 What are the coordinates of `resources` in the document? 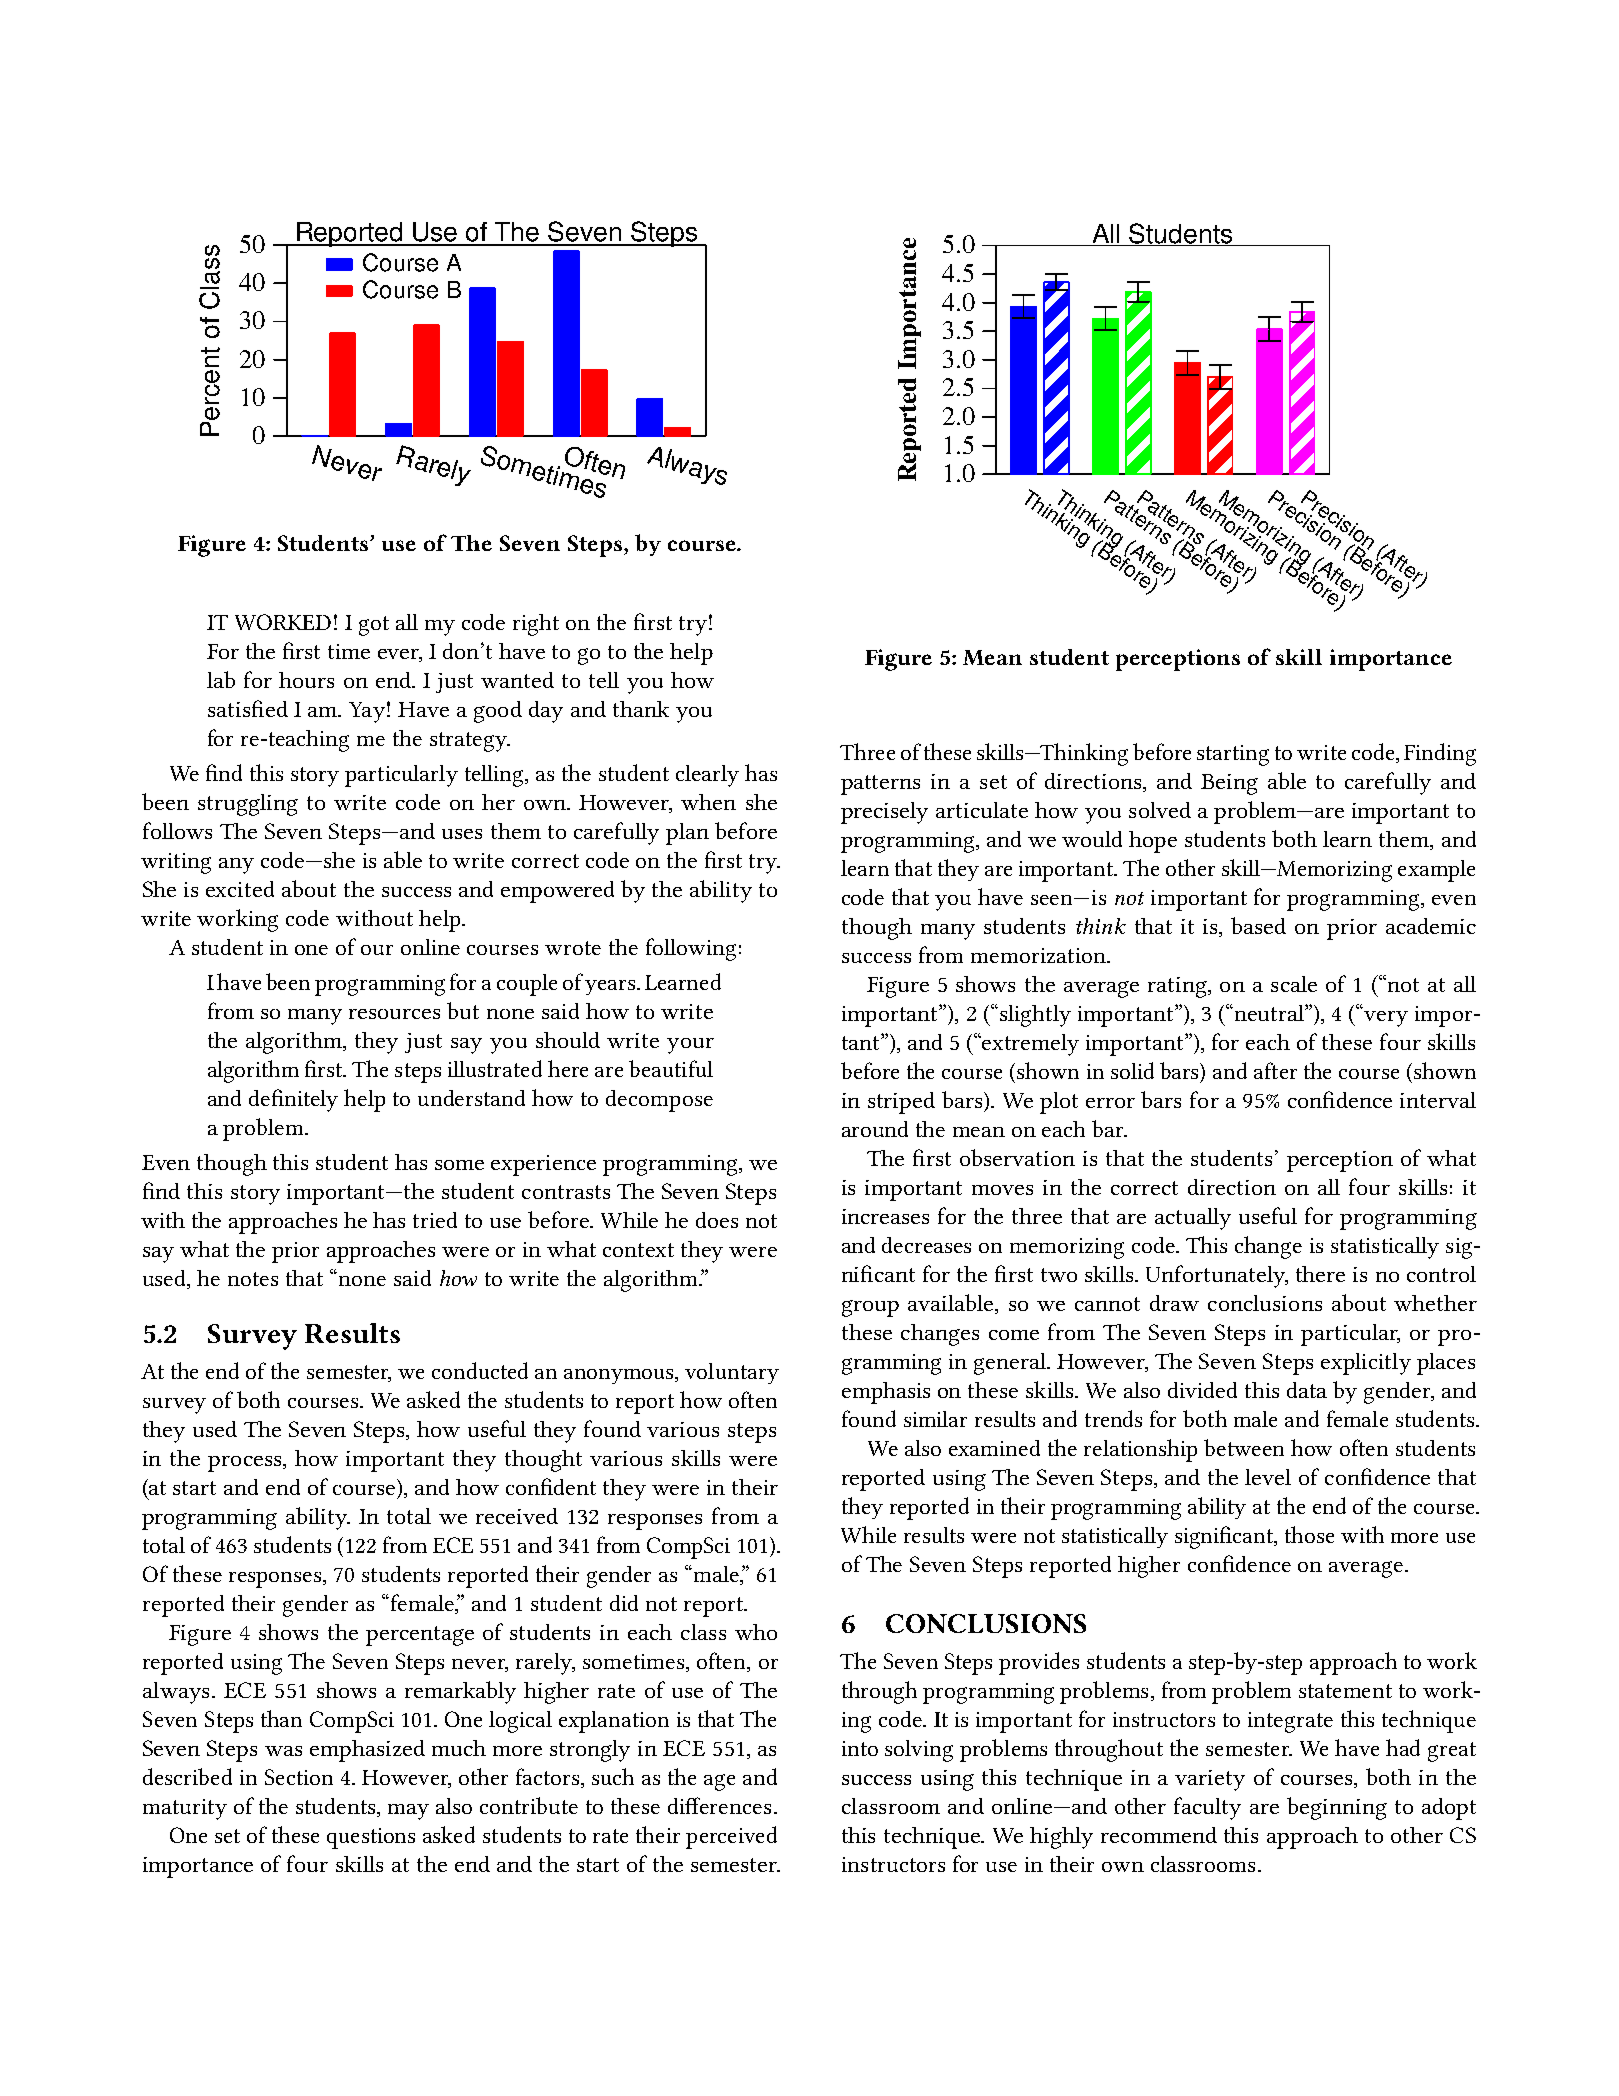 It's located at (394, 1014).
